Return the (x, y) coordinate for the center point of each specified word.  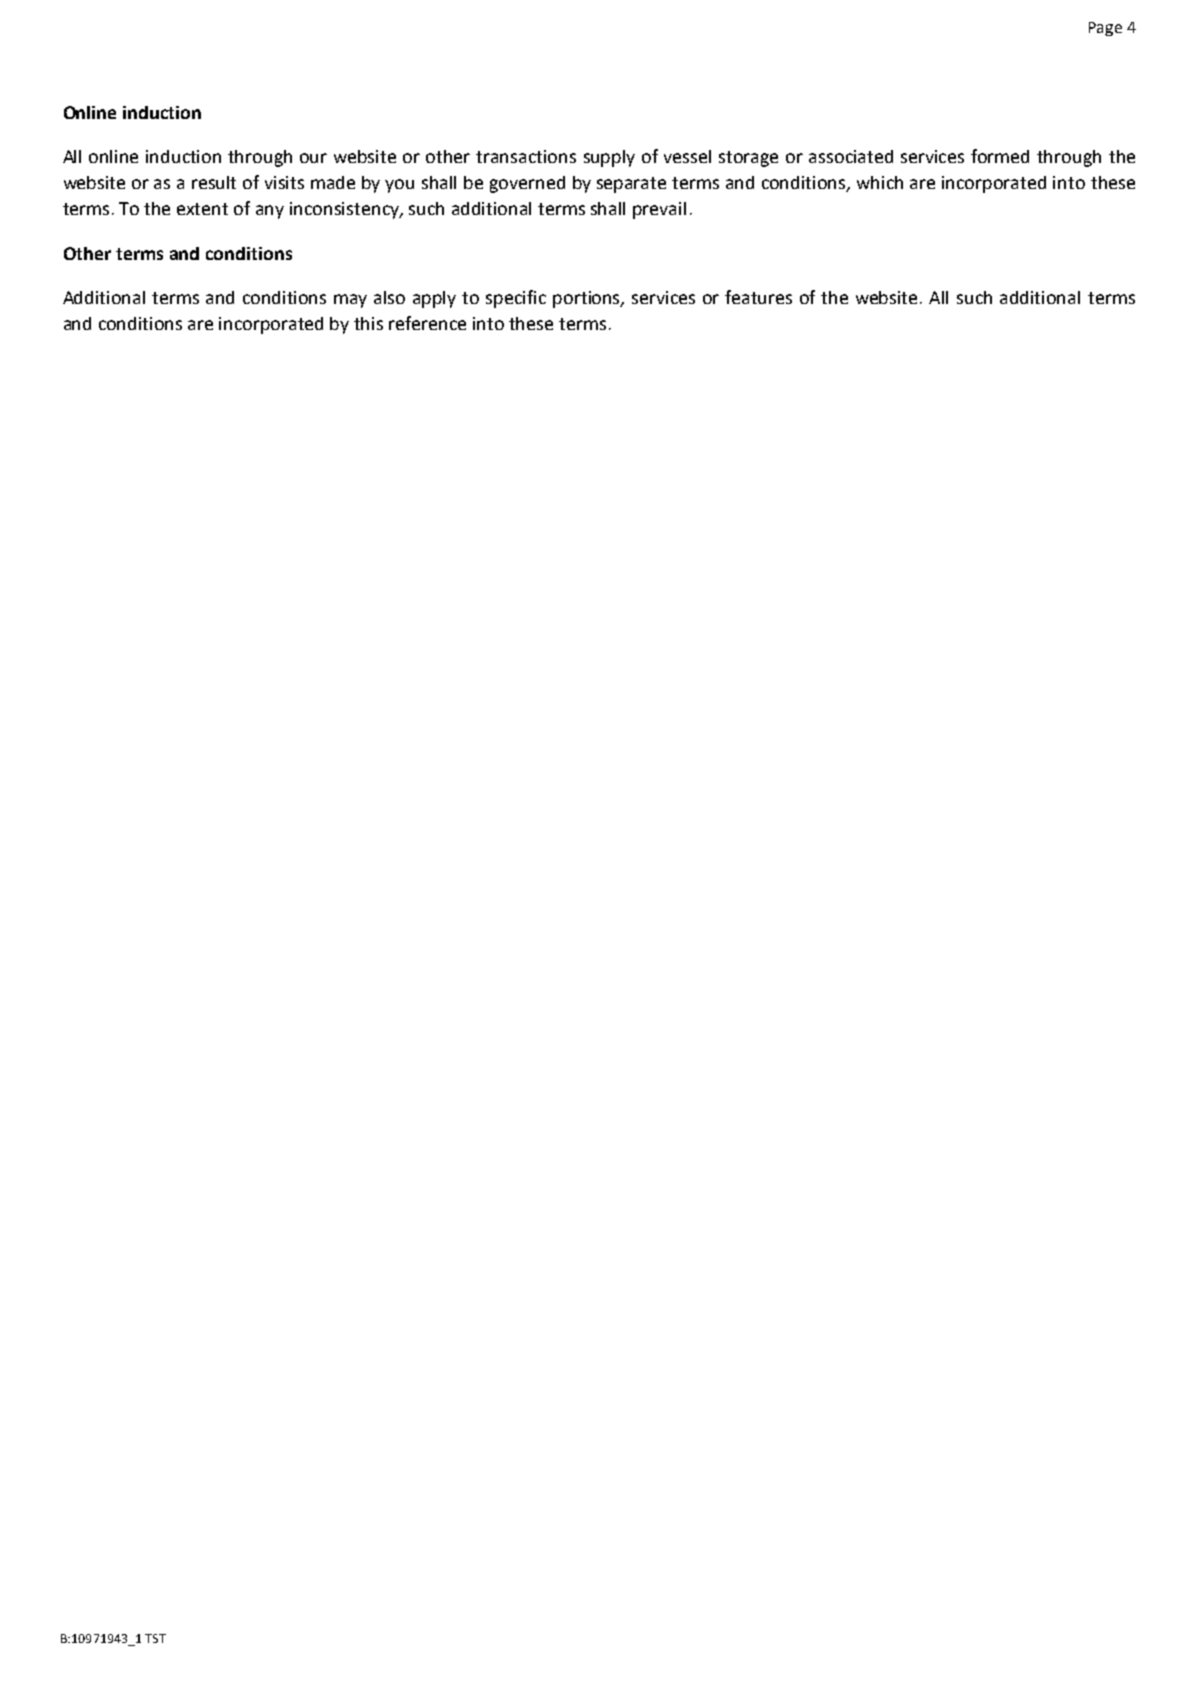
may (350, 301)
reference (427, 323)
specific (516, 299)
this (368, 323)
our (313, 158)
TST (155, 1638)
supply (609, 158)
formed (1000, 156)
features (758, 297)
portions (588, 299)
